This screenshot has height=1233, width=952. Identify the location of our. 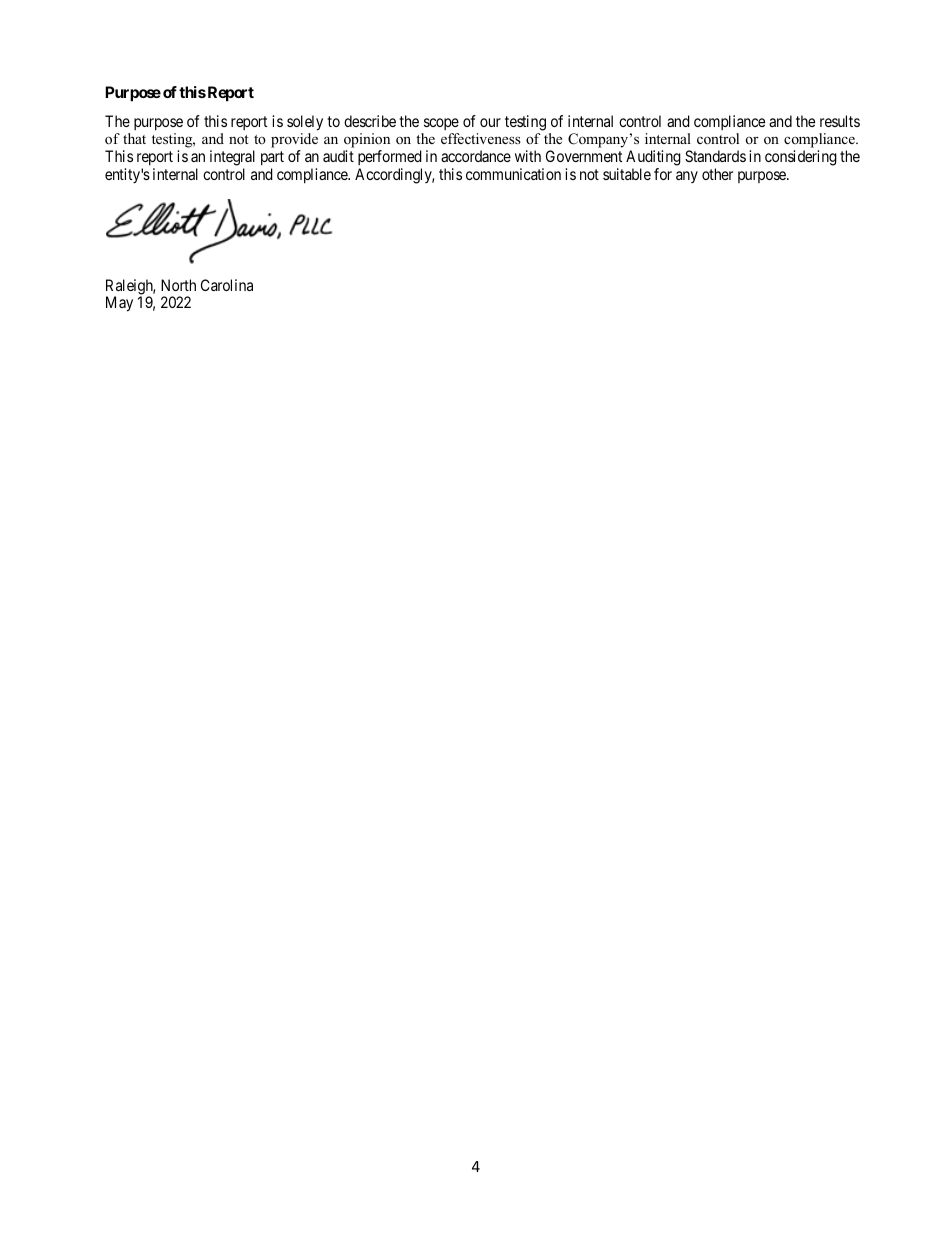
(490, 122).
